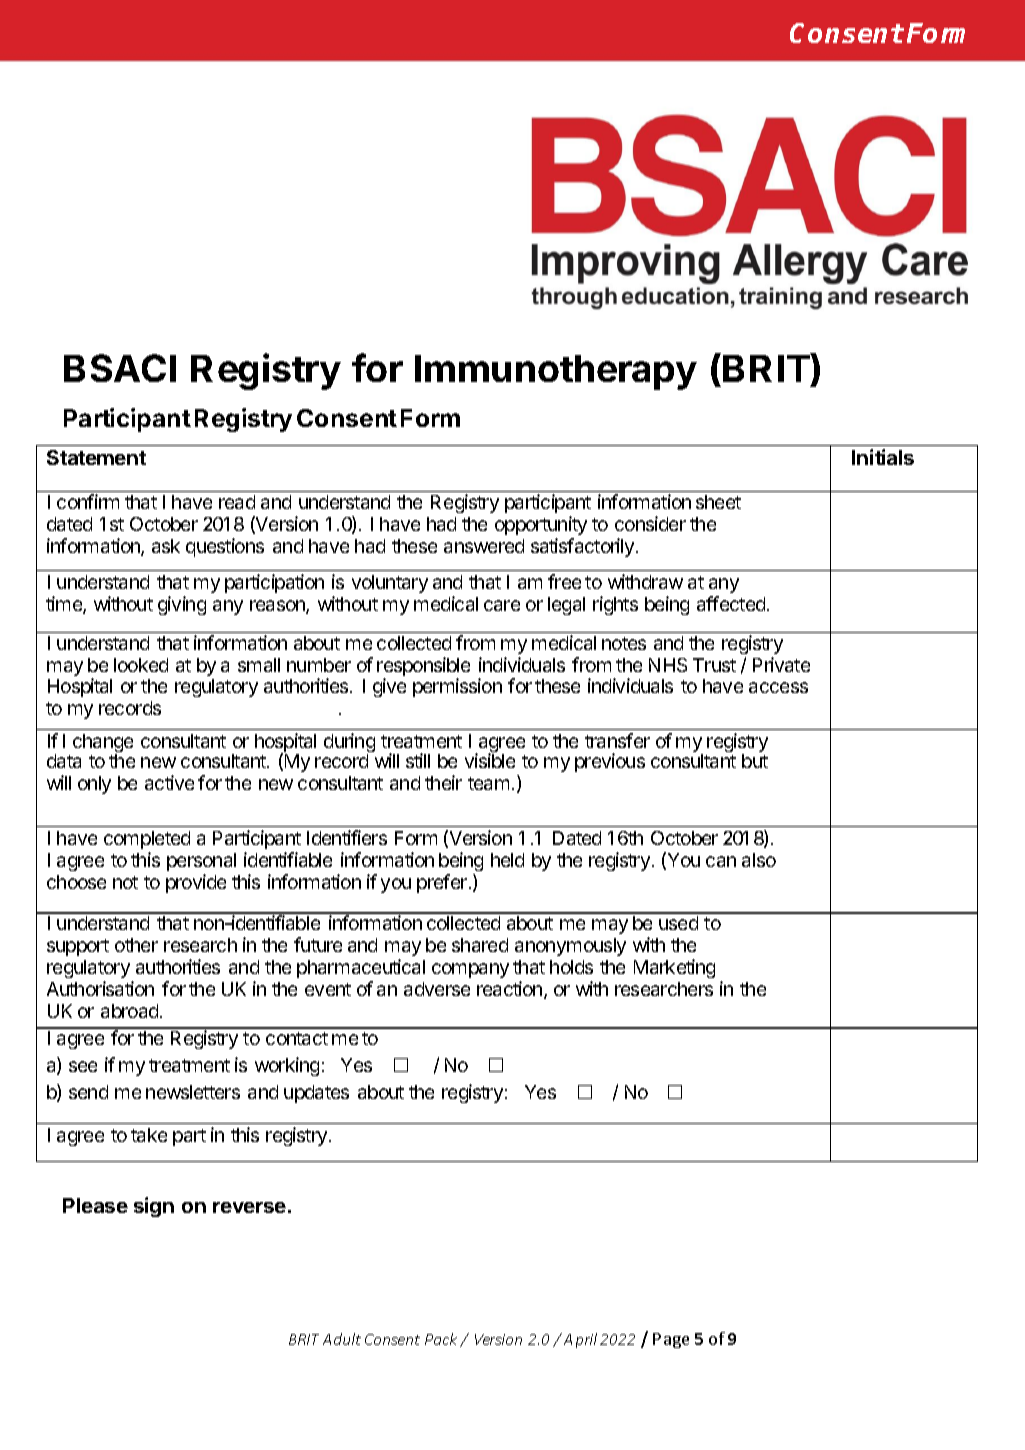 The image size is (1025, 1450). What do you see at coordinates (441, 1339) in the screenshot?
I see `Pack` at bounding box center [441, 1339].
